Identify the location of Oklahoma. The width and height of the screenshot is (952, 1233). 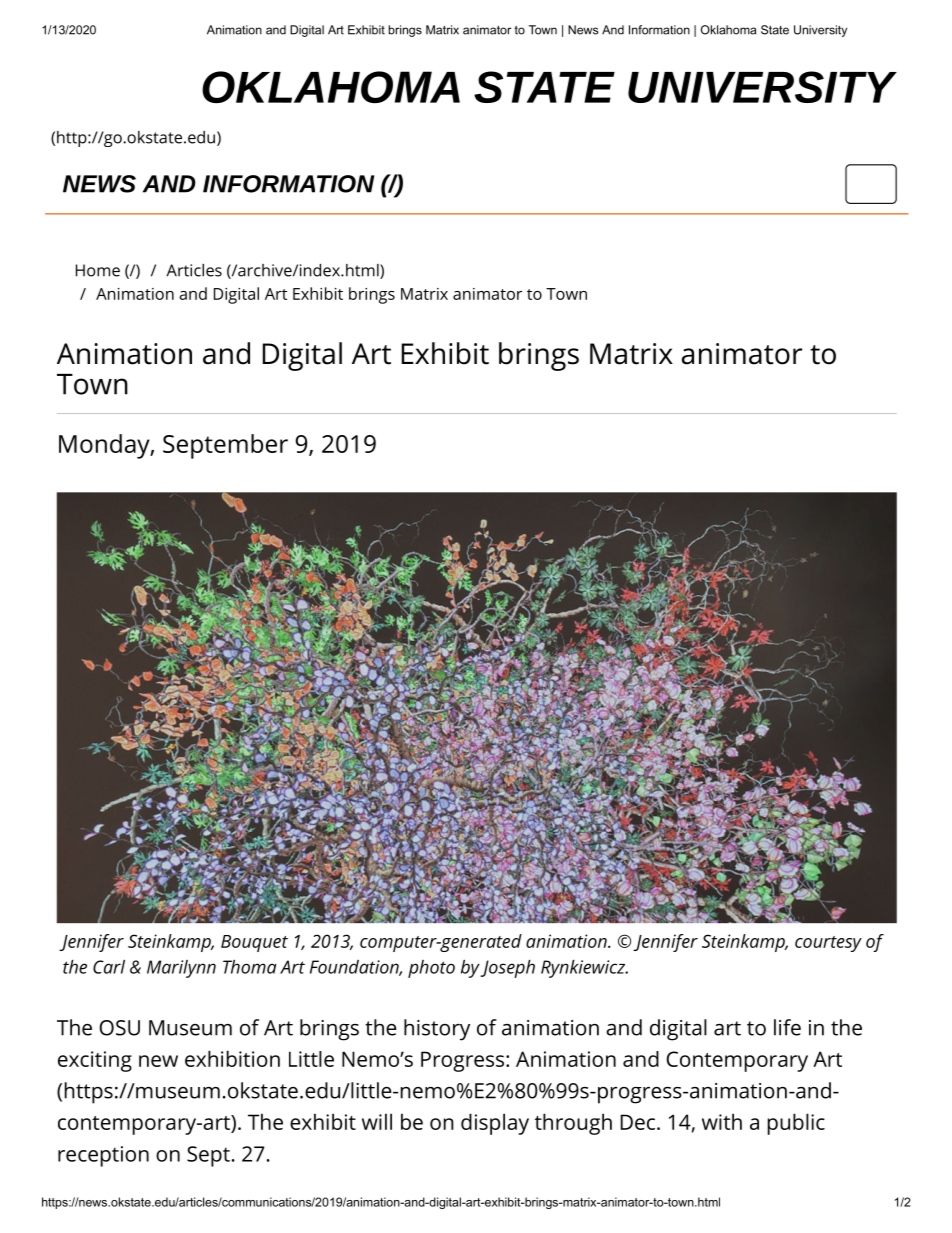
(728, 30).
